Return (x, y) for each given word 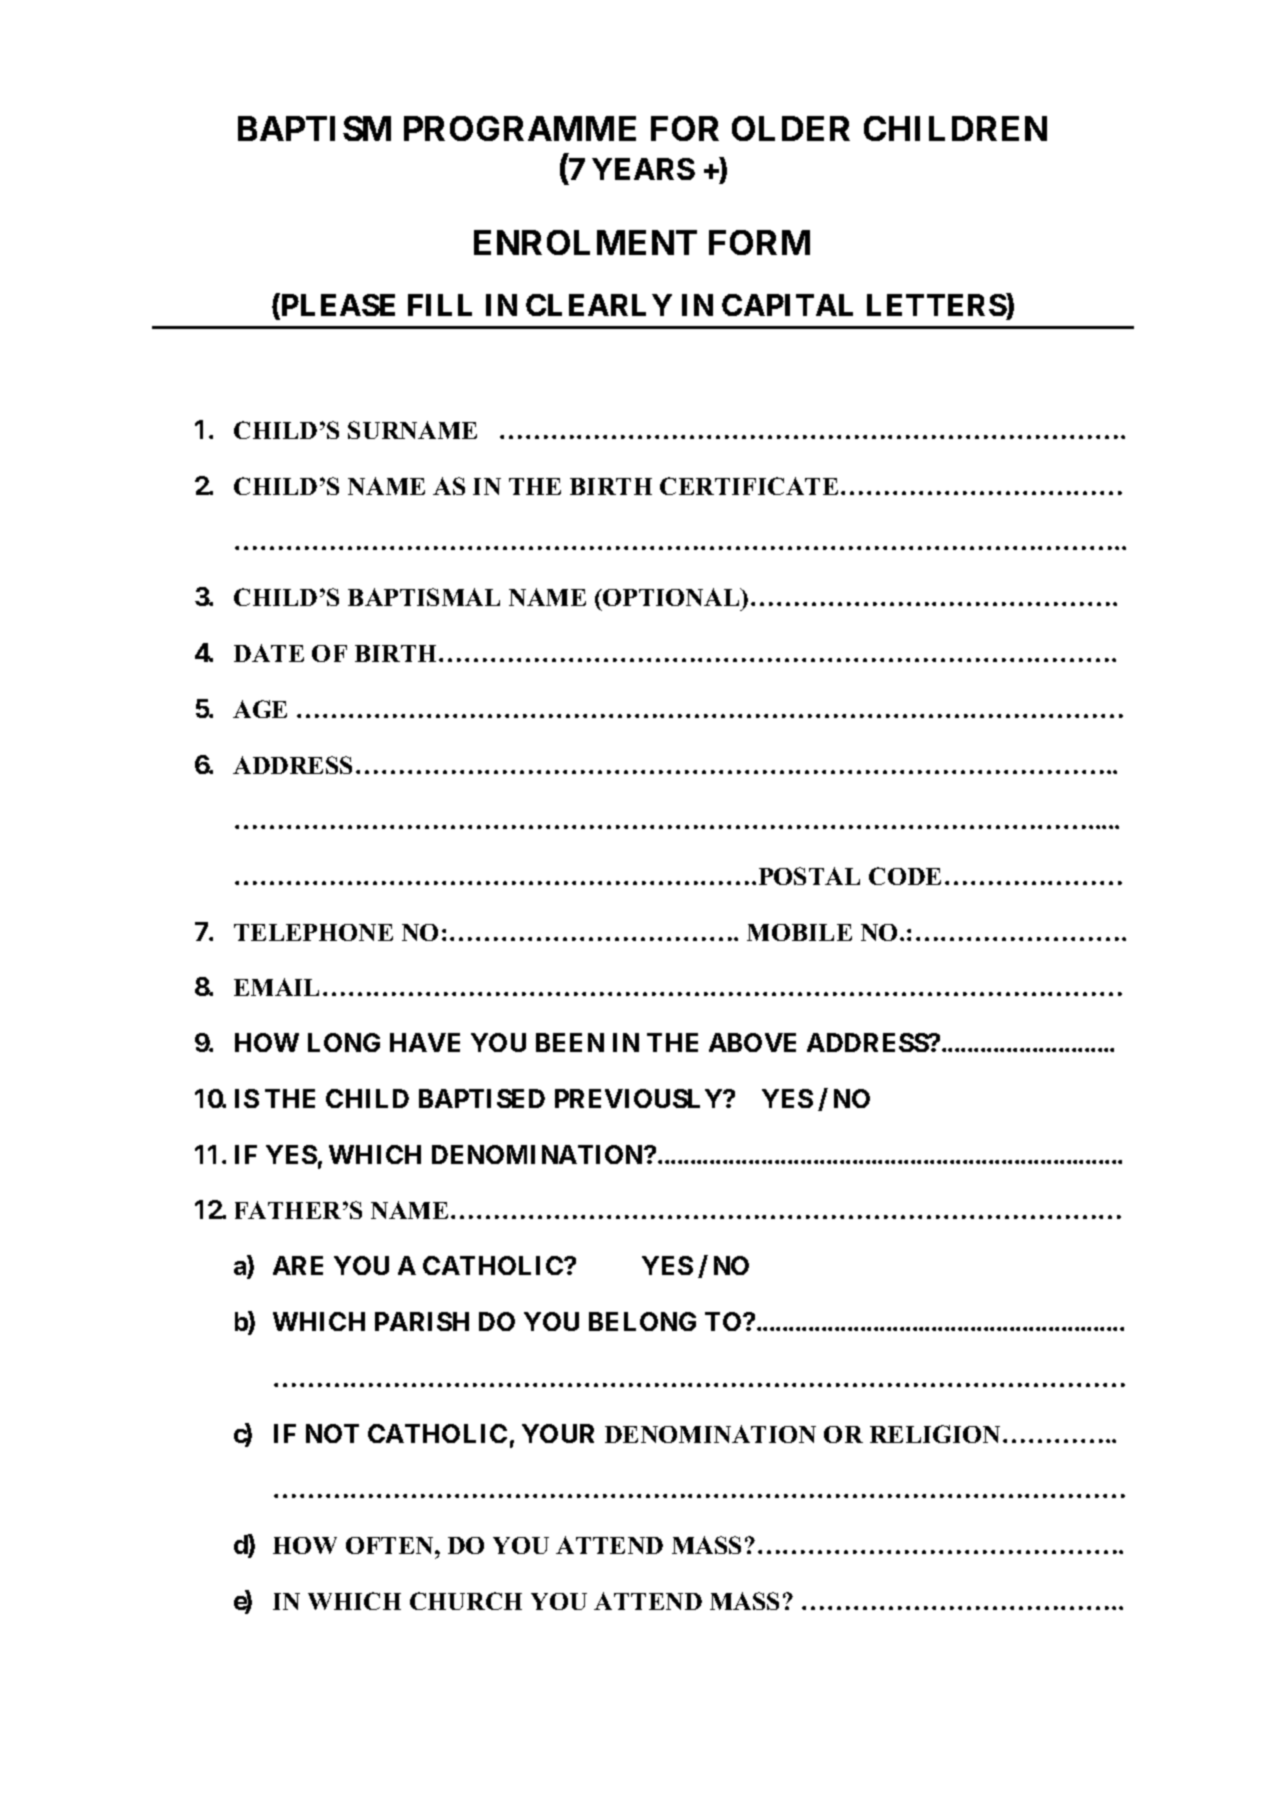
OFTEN (391, 1545)
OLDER (791, 128)
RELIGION (937, 1434)
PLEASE (337, 306)
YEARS (643, 169)
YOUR (558, 1433)
